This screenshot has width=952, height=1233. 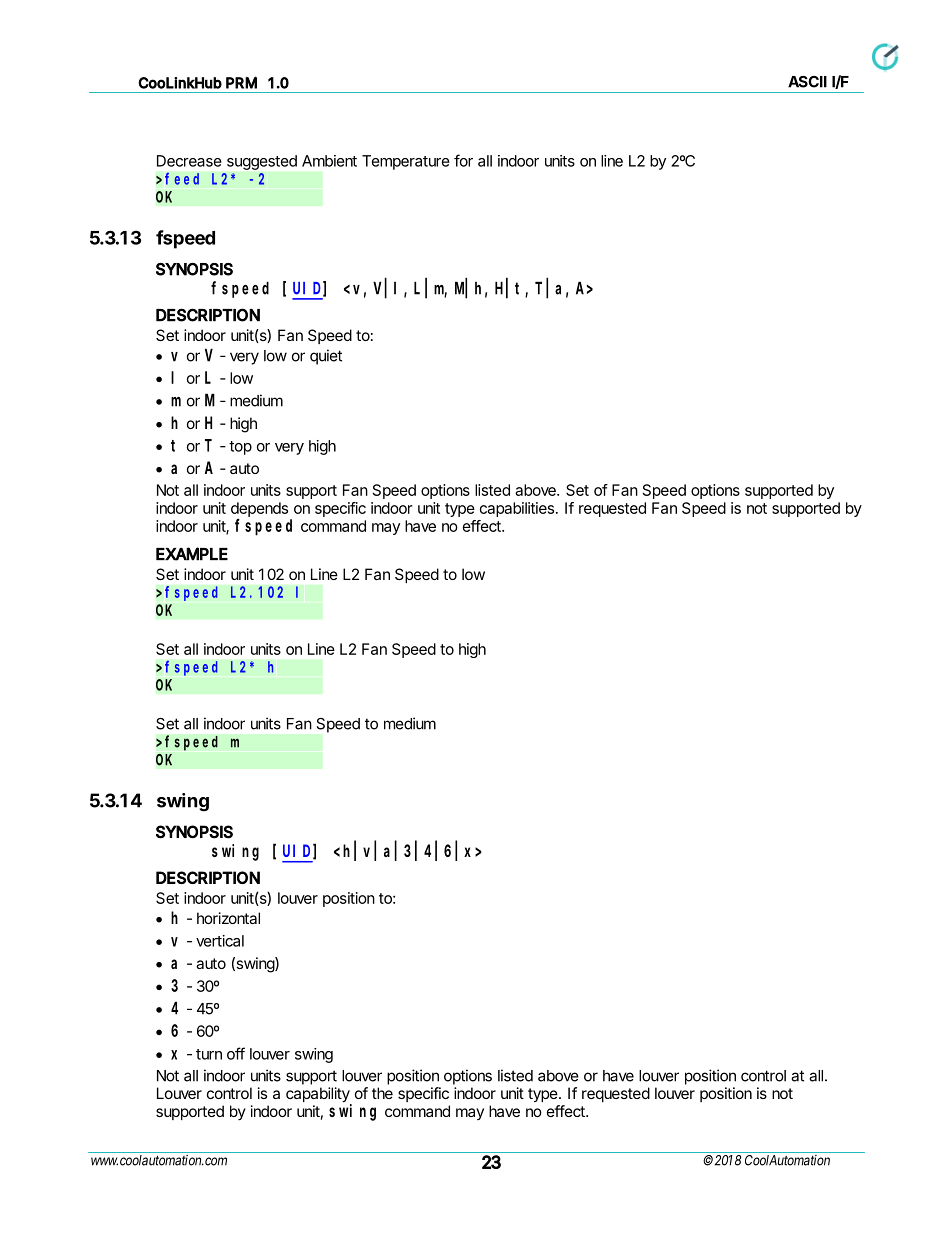 I want to click on capabilities, so click(x=517, y=509).
